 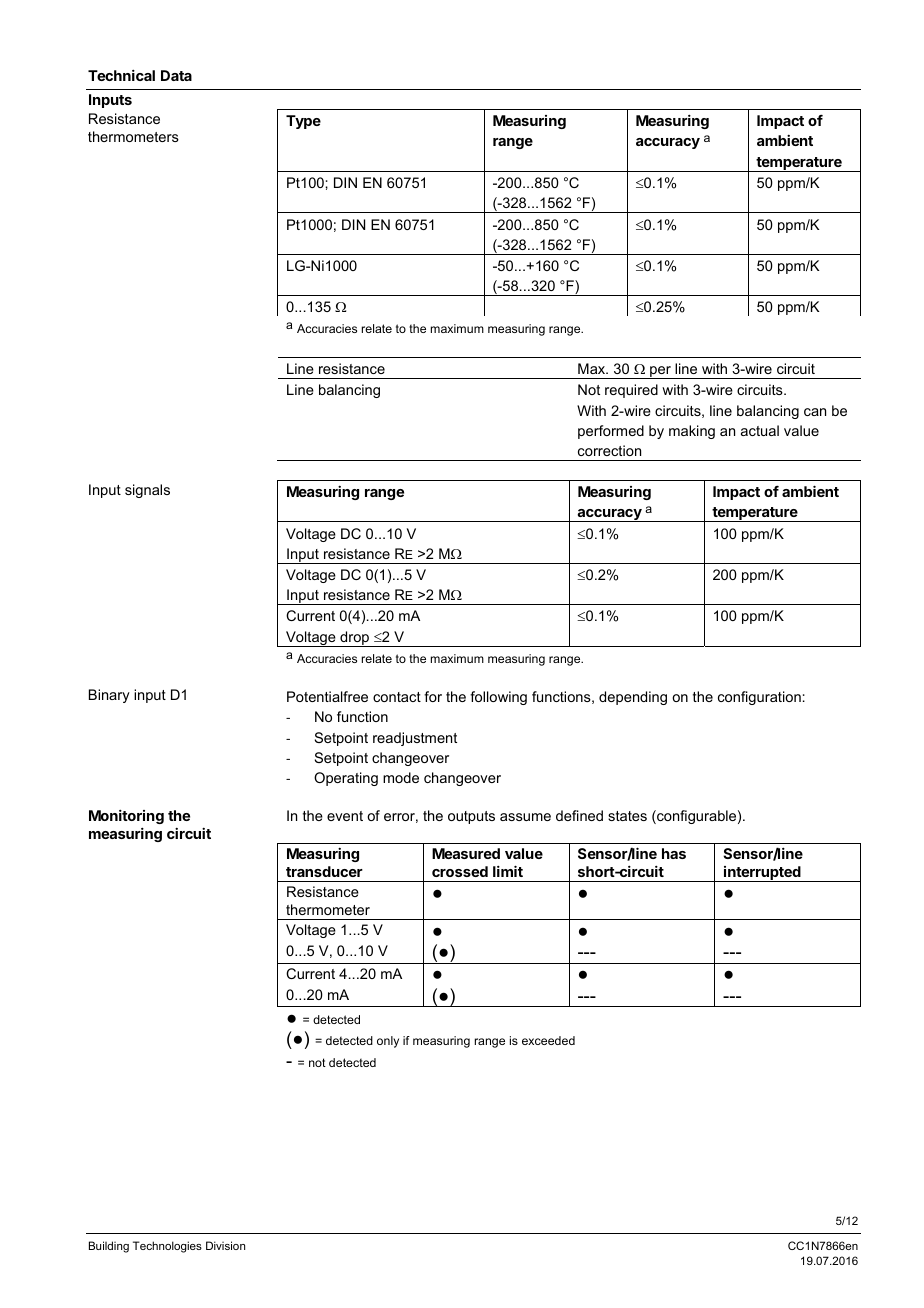 What do you see at coordinates (759, 698) in the document?
I see `configuration` at bounding box center [759, 698].
